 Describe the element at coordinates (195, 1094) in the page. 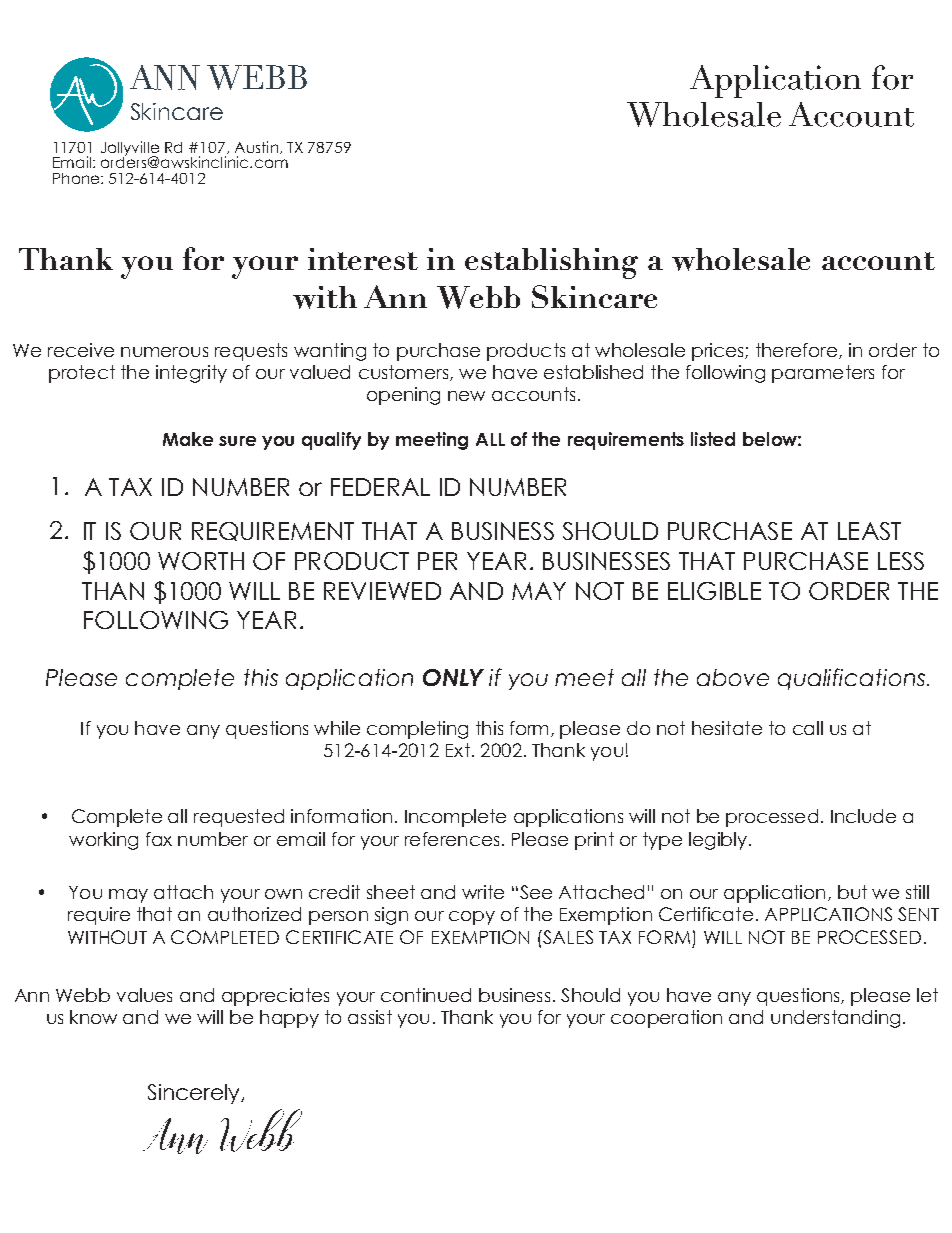

I see `Sincerely` at that location.
